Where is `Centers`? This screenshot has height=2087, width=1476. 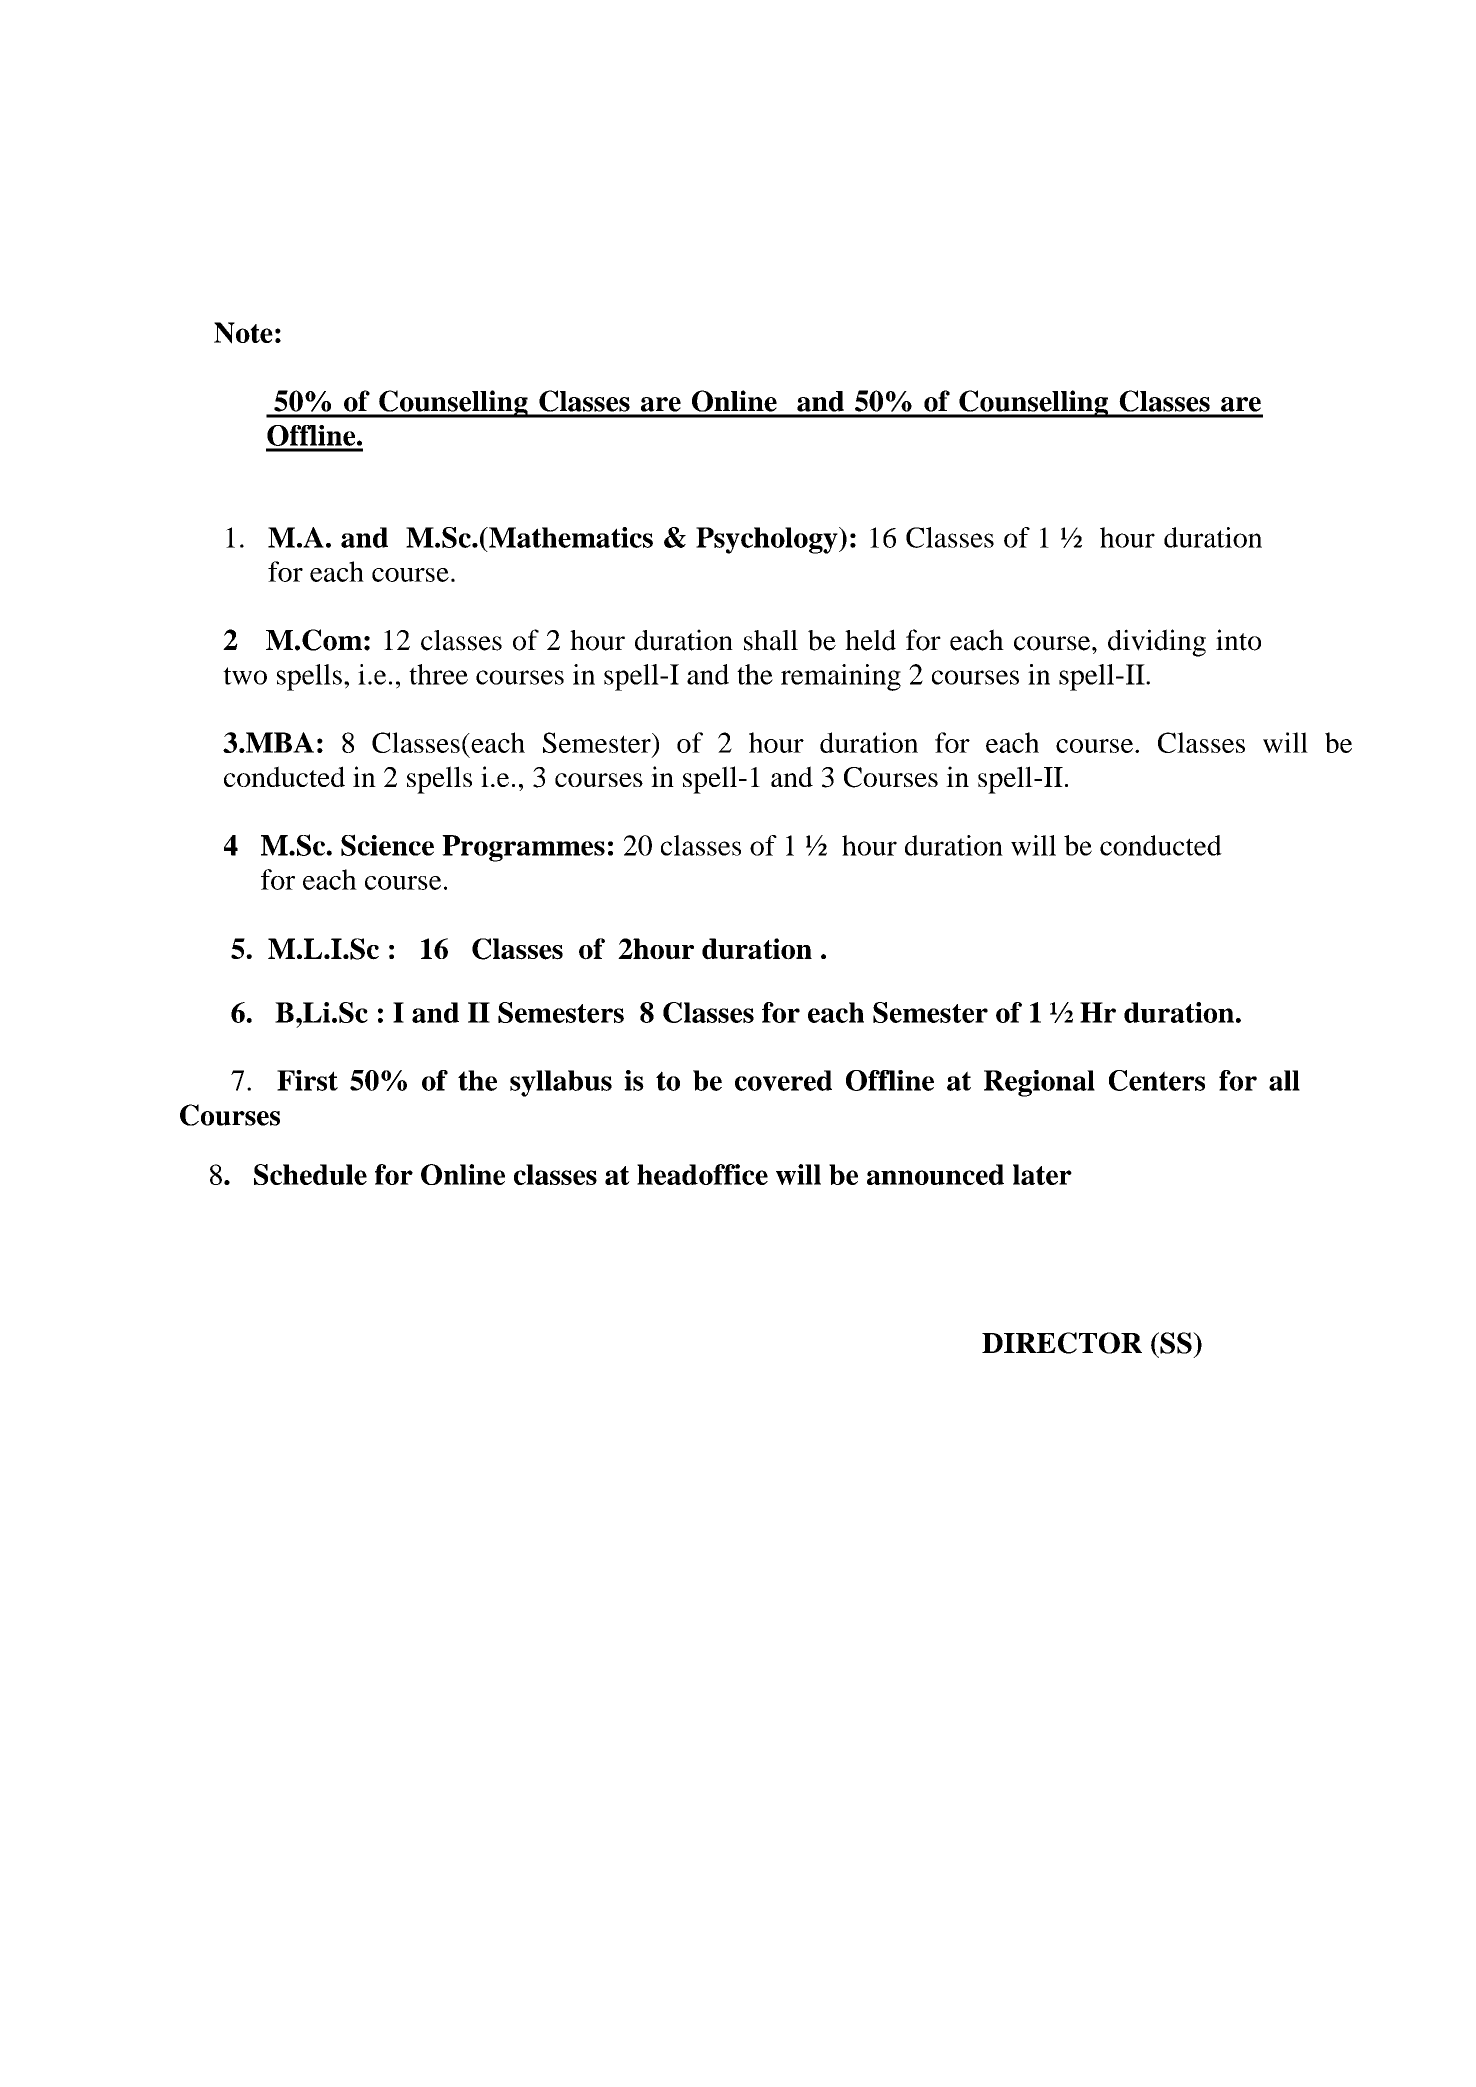 Centers is located at coordinates (1157, 1080).
